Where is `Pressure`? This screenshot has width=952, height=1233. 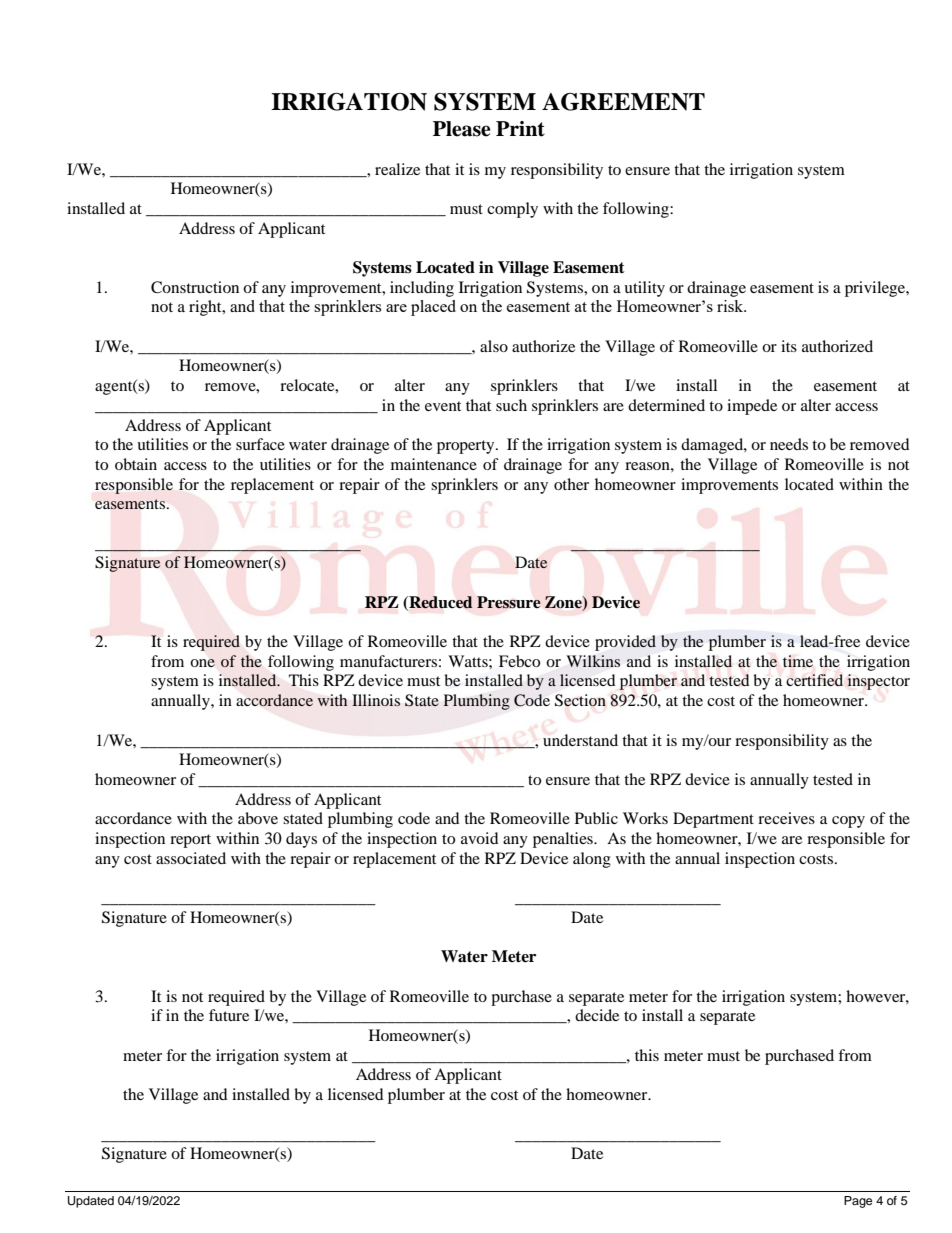
Pressure is located at coordinates (509, 602).
